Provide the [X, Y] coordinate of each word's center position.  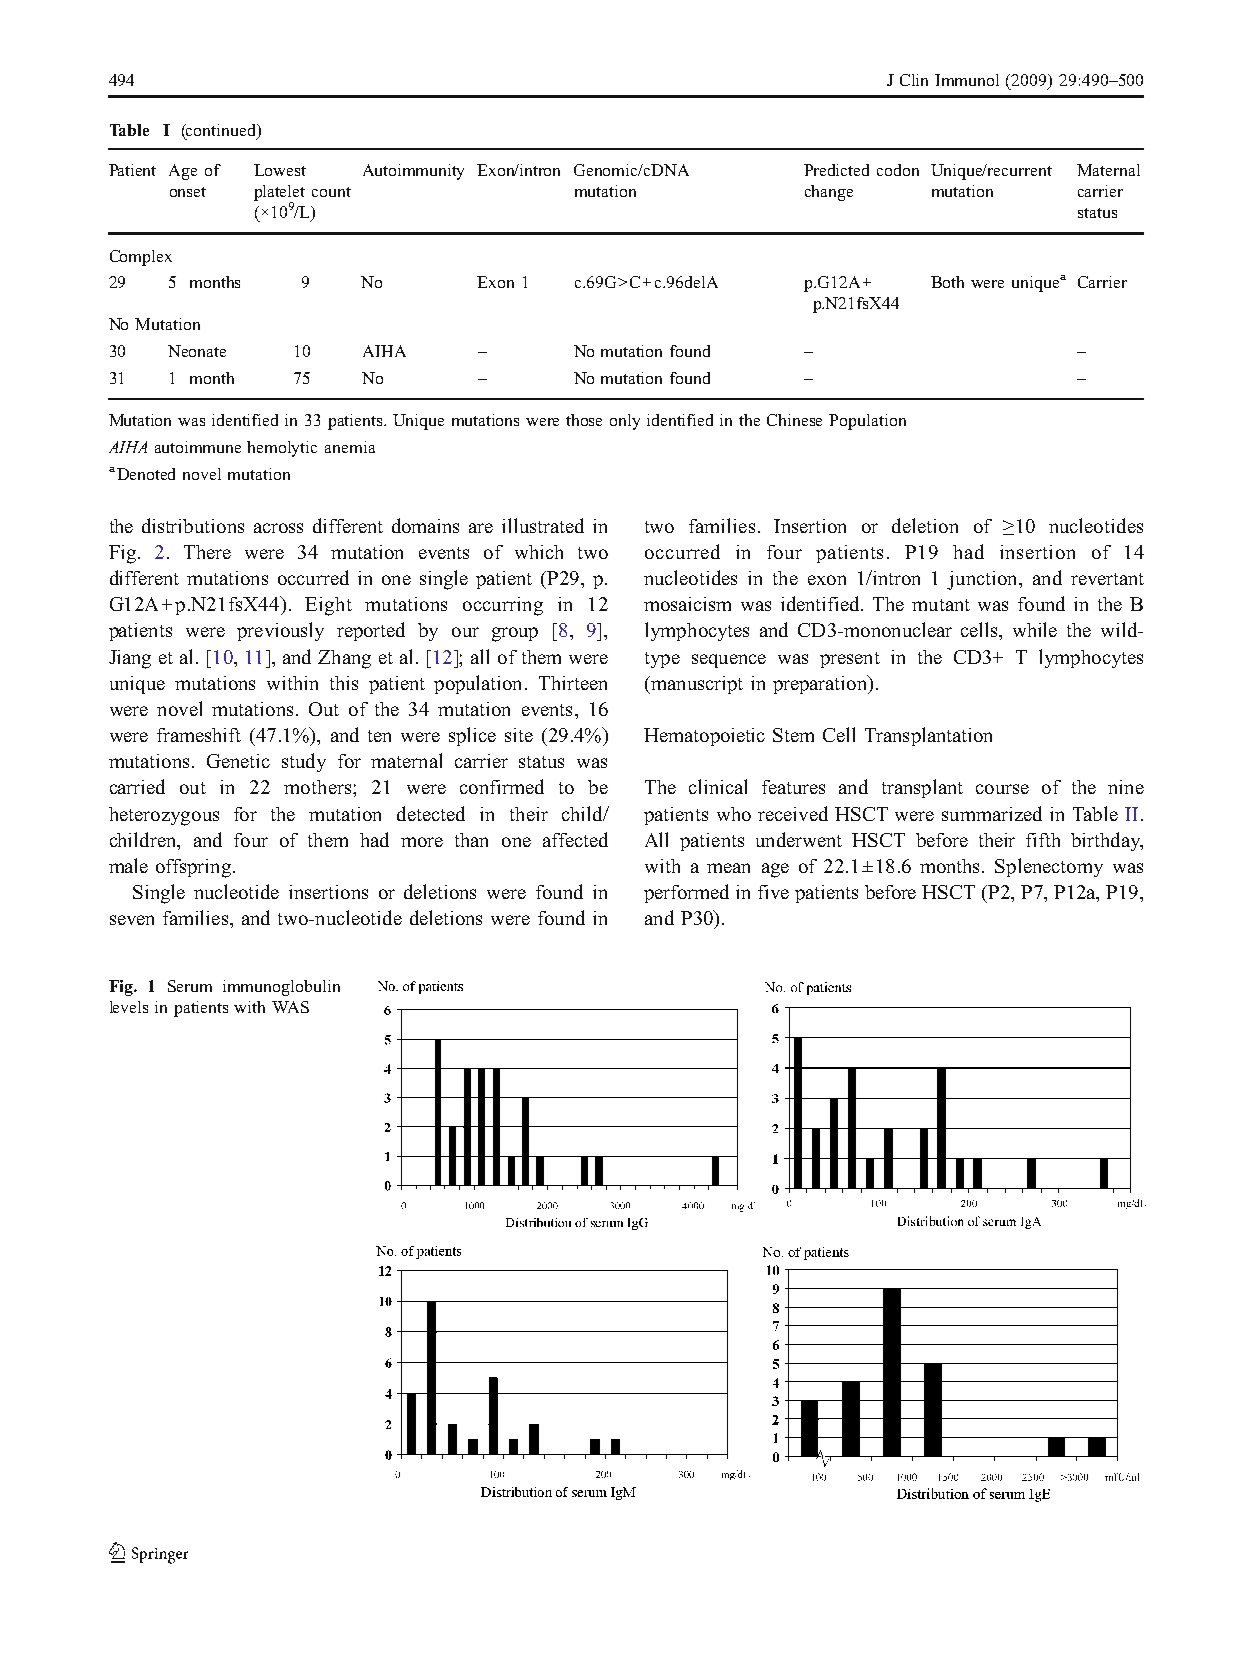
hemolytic [282, 449]
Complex [141, 258]
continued [222, 131]
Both [947, 282]
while [1035, 629]
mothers [319, 787]
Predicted [836, 170]
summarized [992, 813]
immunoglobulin [281, 988]
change [829, 193]
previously [280, 631]
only [625, 422]
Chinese [794, 420]
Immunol [967, 80]
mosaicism [687, 604]
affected [575, 839]
